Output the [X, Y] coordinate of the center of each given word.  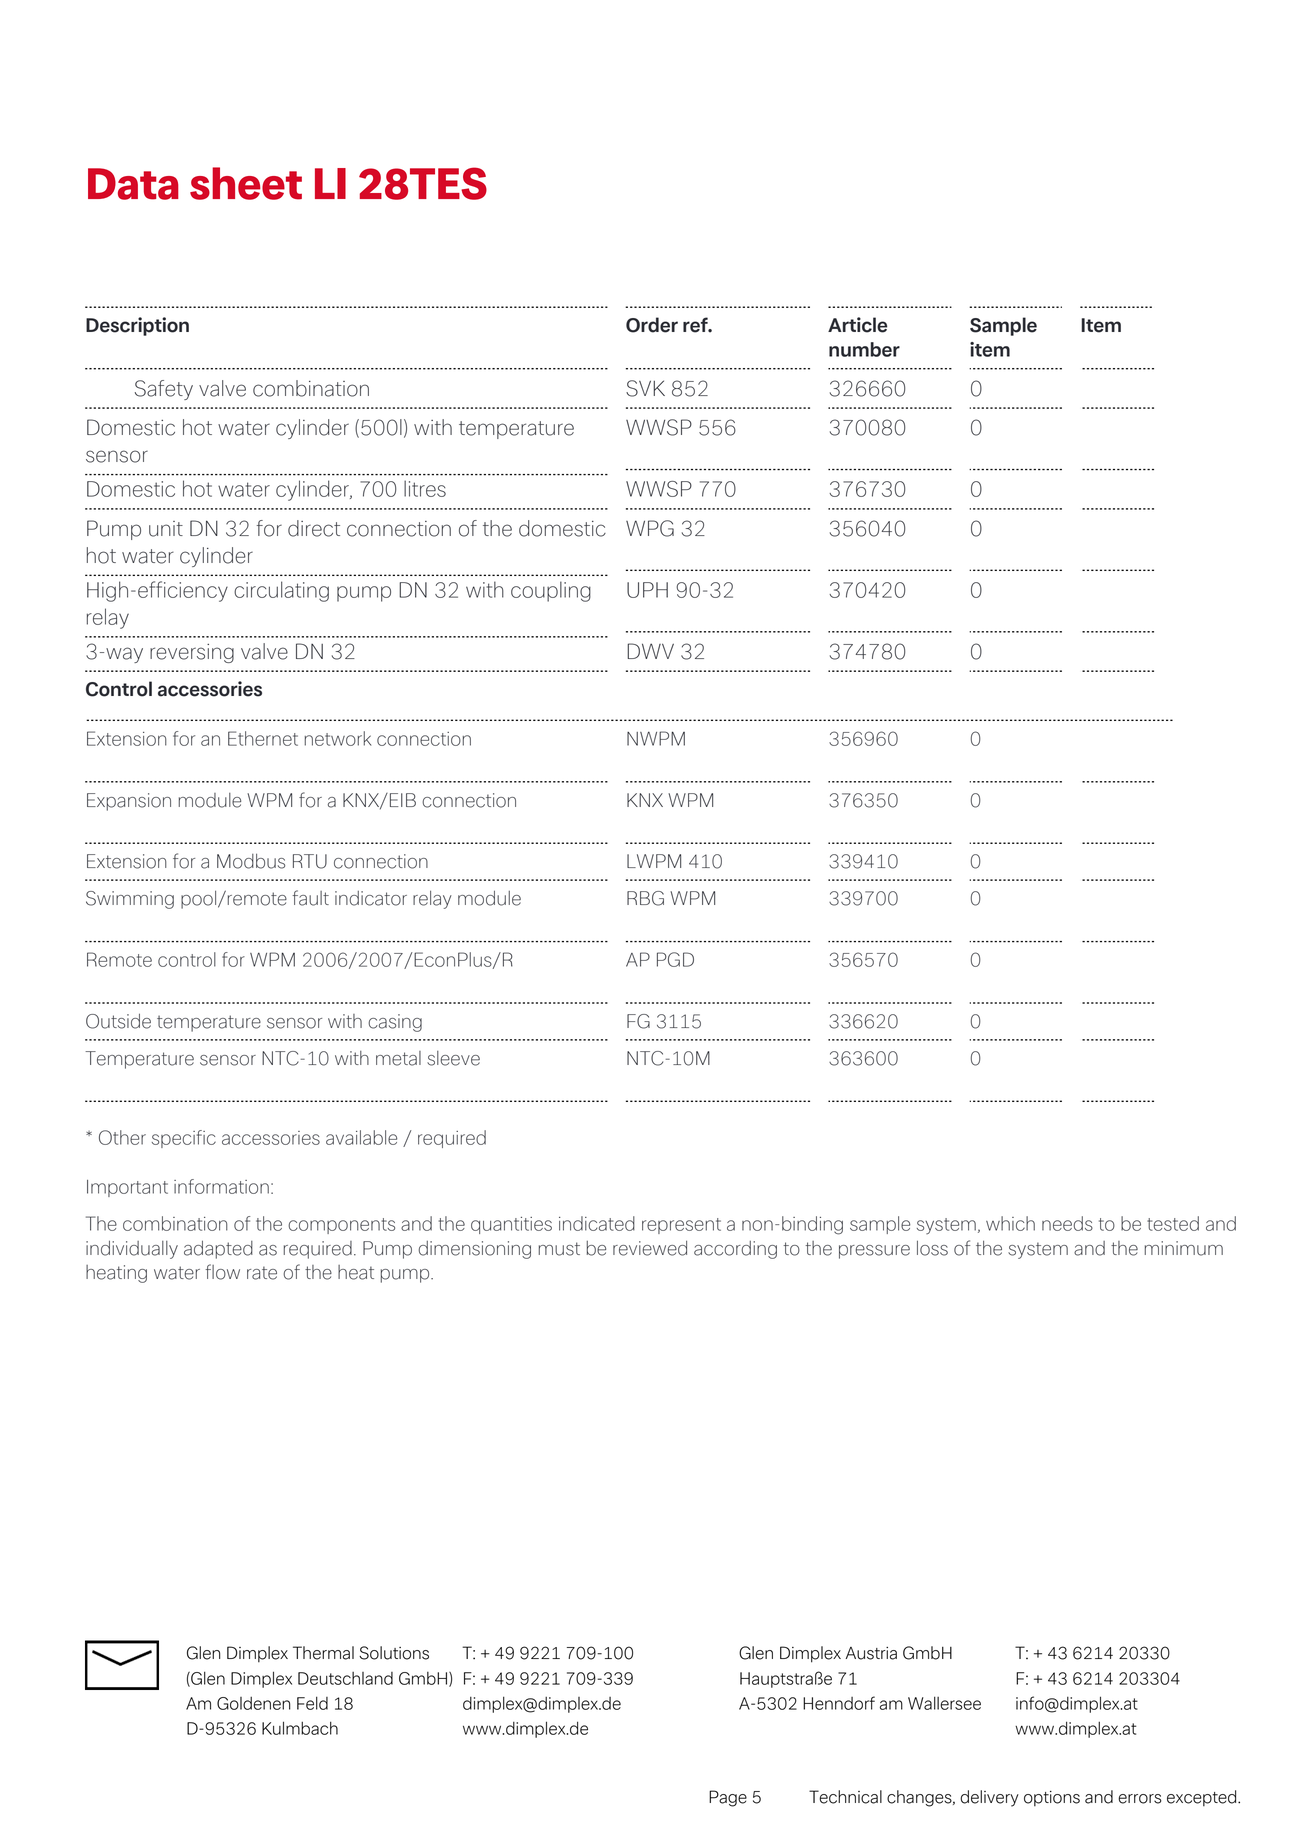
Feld [312, 1703]
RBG [645, 898]
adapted [218, 1249]
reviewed [650, 1248]
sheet [246, 183]
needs [1067, 1223]
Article [857, 325]
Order [652, 325]
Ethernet [263, 738]
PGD [675, 959]
